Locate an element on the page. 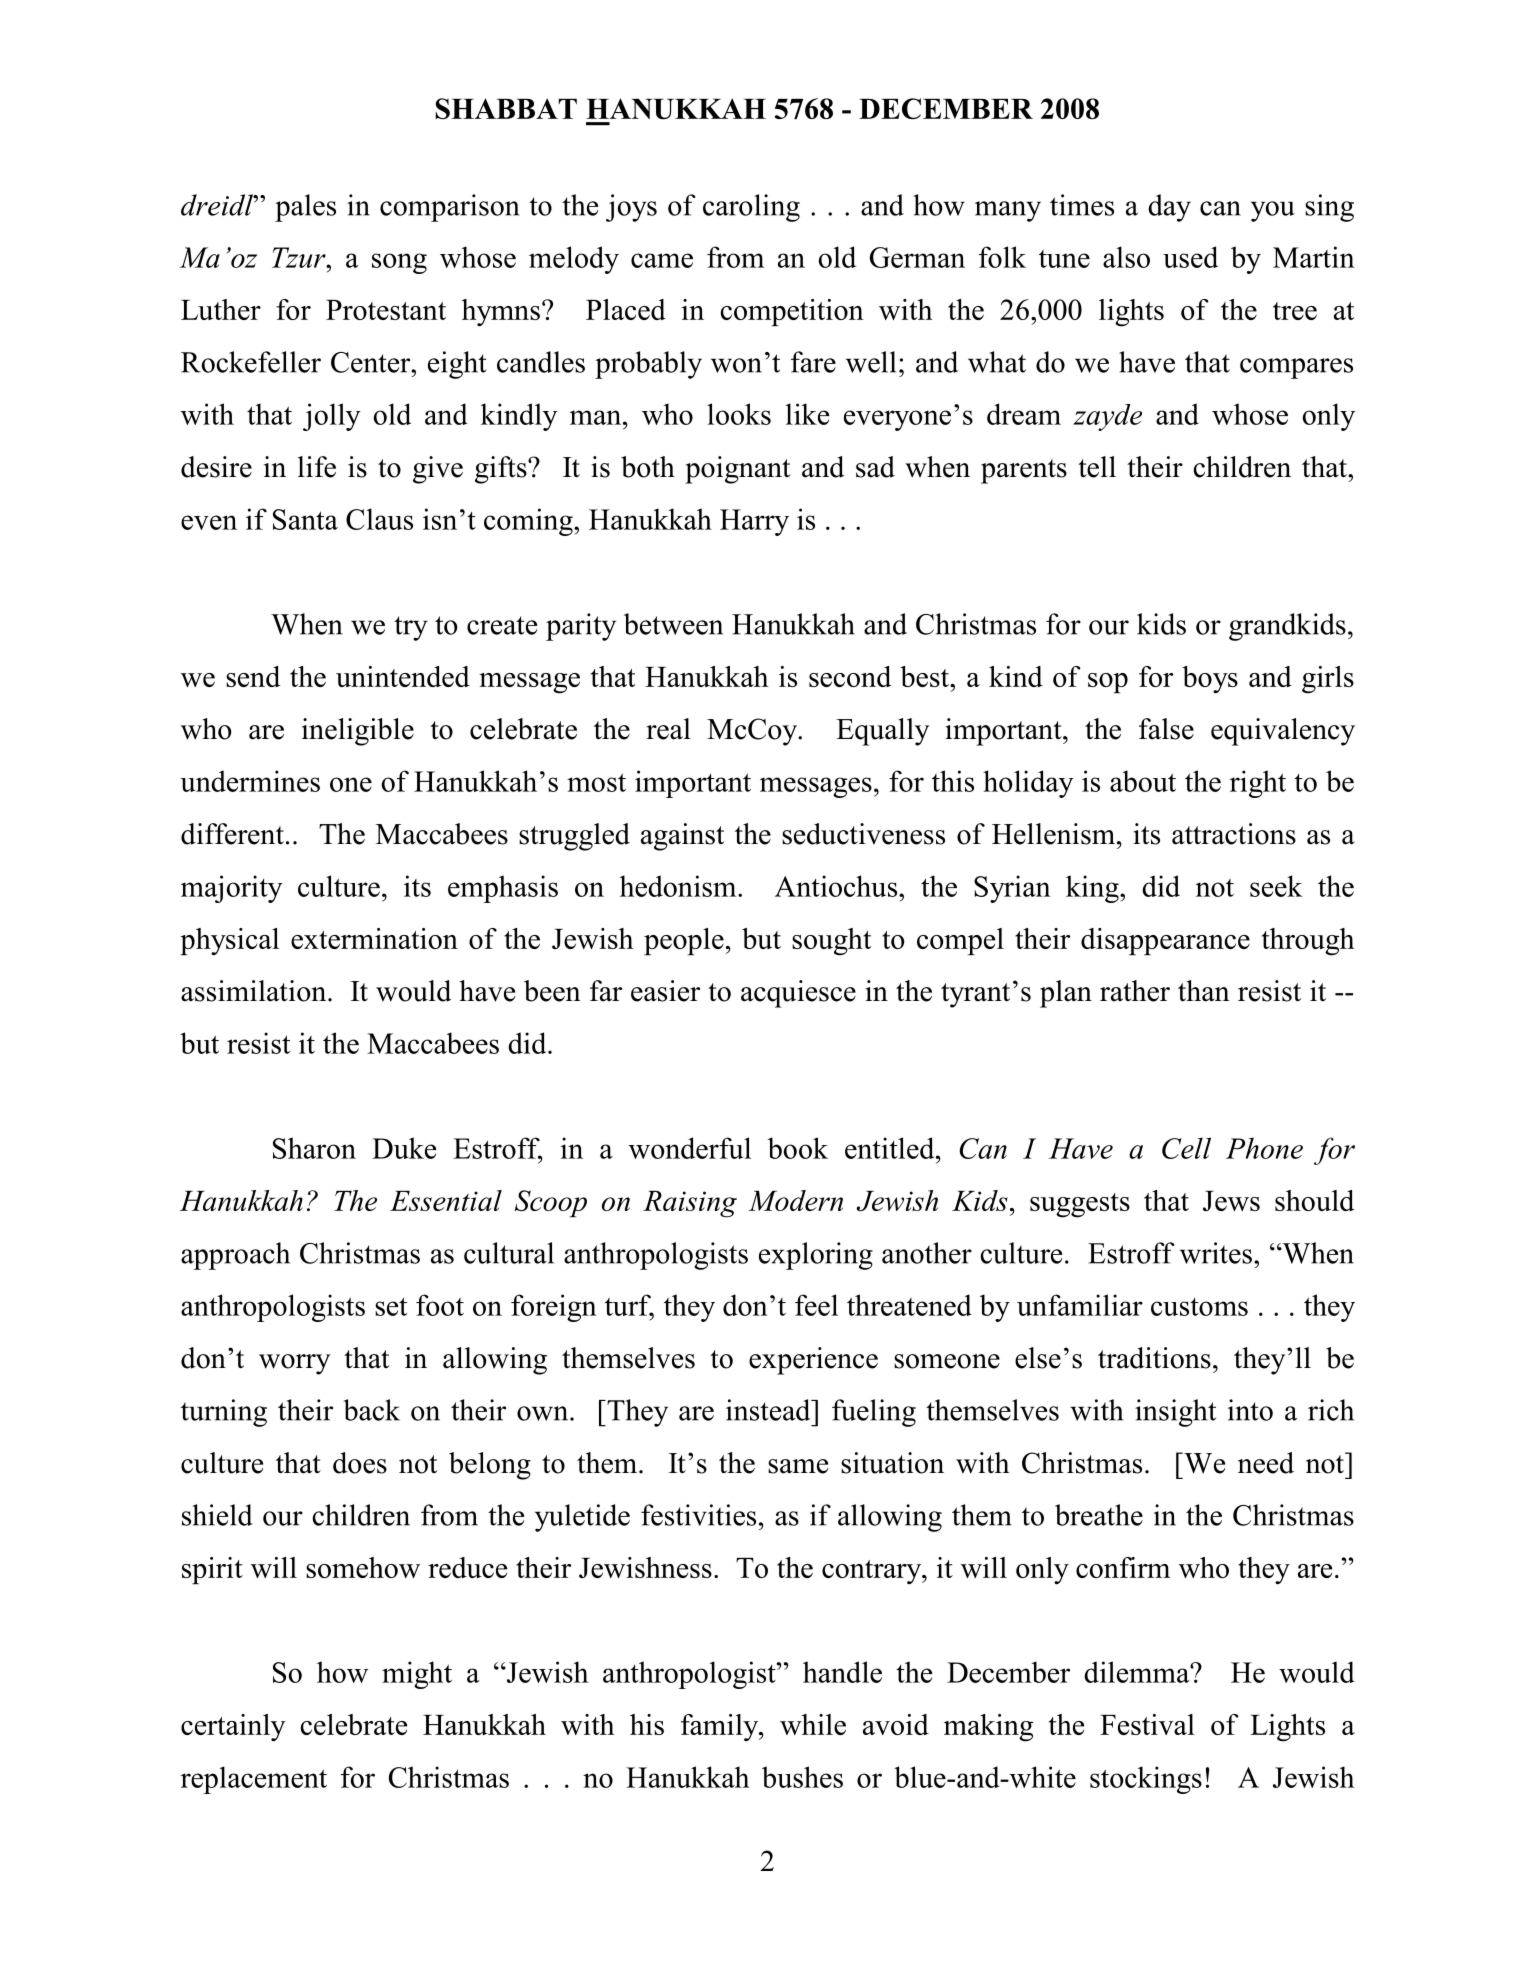 This document has height=1986, width=1535. might is located at coordinates (417, 1675).
